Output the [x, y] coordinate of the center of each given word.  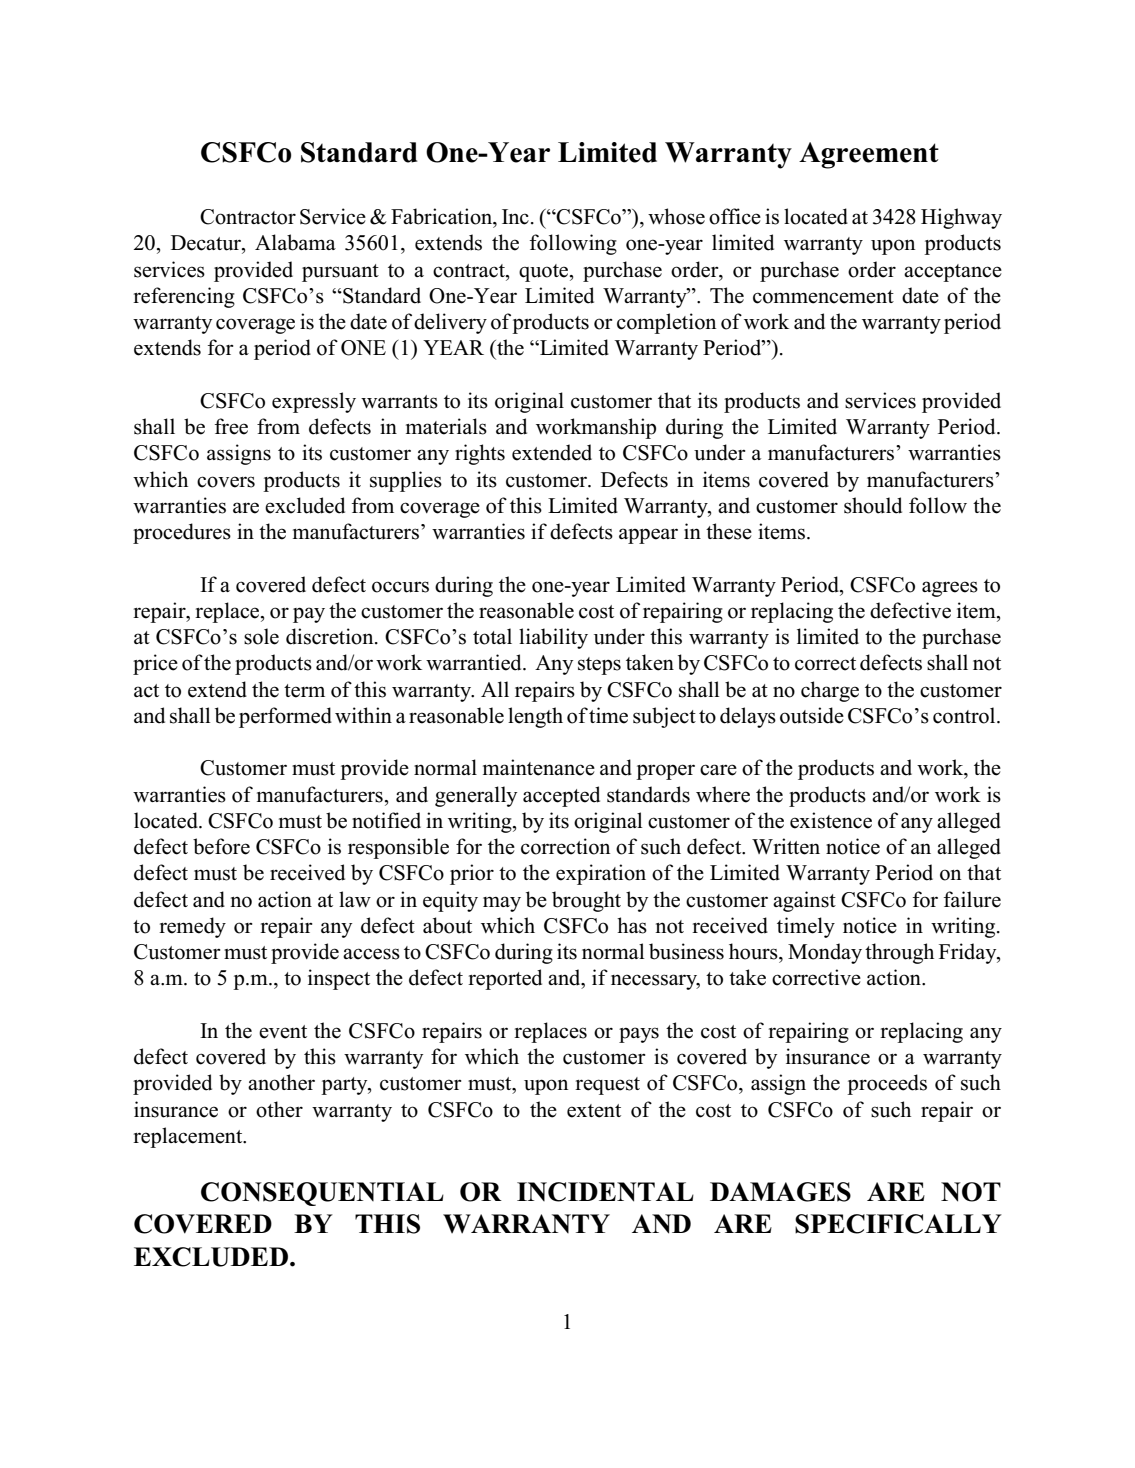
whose [676, 216]
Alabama [295, 242]
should [873, 505]
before [221, 846]
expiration [601, 874]
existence [831, 820]
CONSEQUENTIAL [322, 1194]
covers [226, 482]
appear [648, 536]
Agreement [869, 155]
